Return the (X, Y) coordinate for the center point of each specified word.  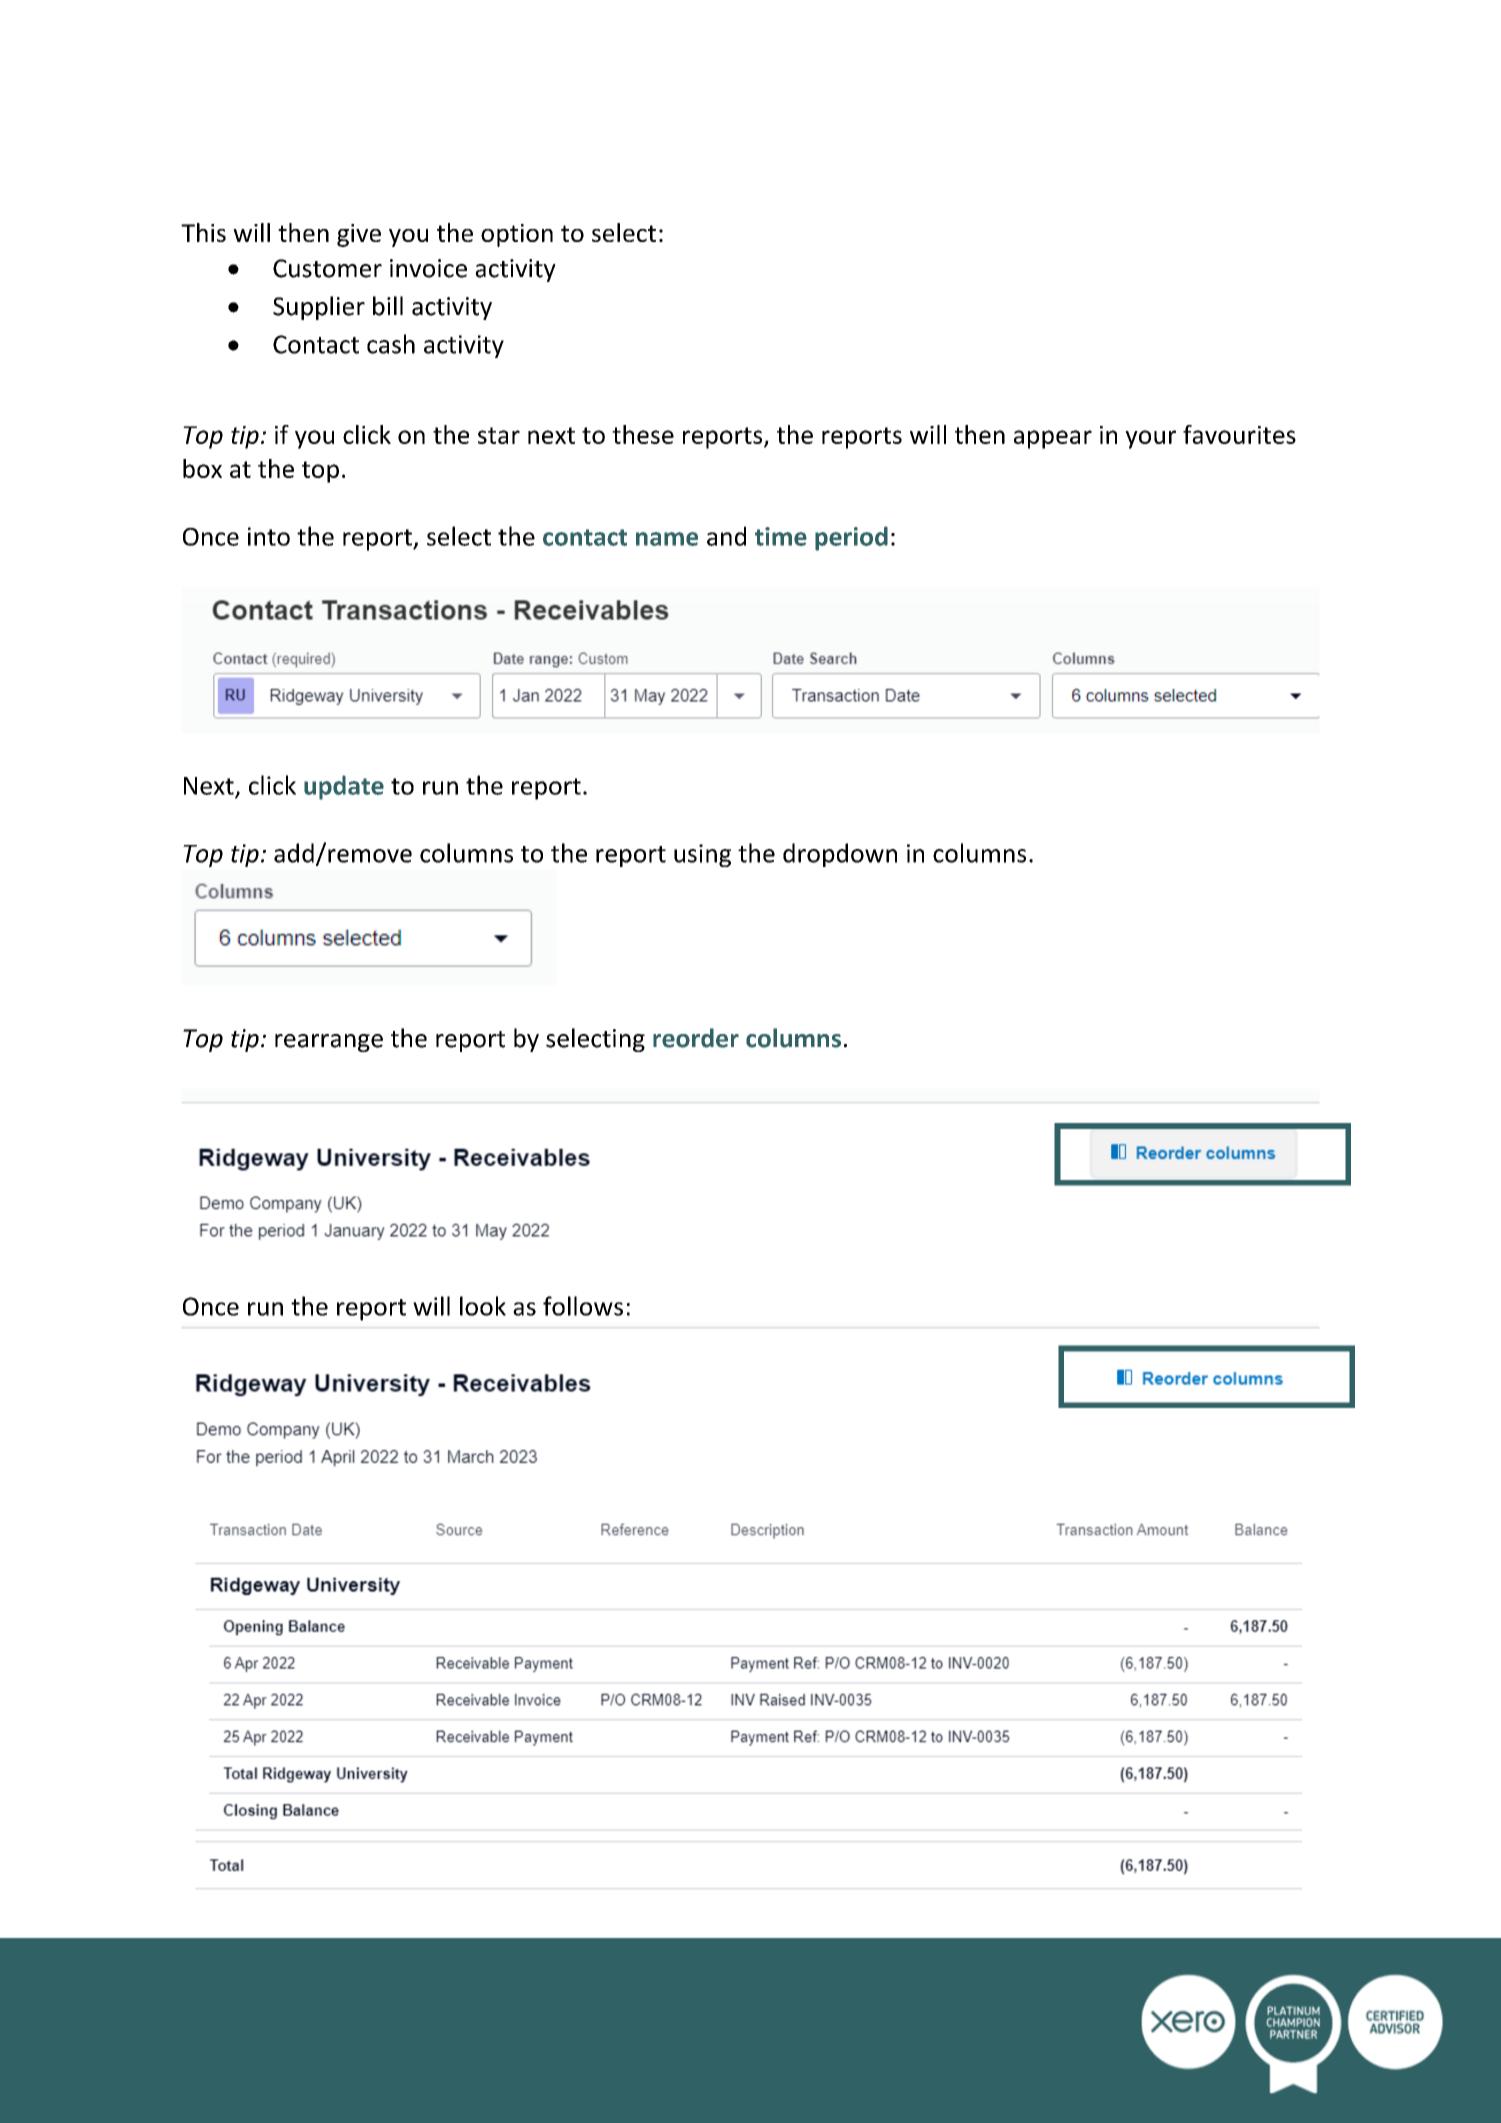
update (344, 787)
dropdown (840, 855)
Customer (327, 268)
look (483, 1306)
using (702, 855)
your (1150, 439)
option (517, 235)
